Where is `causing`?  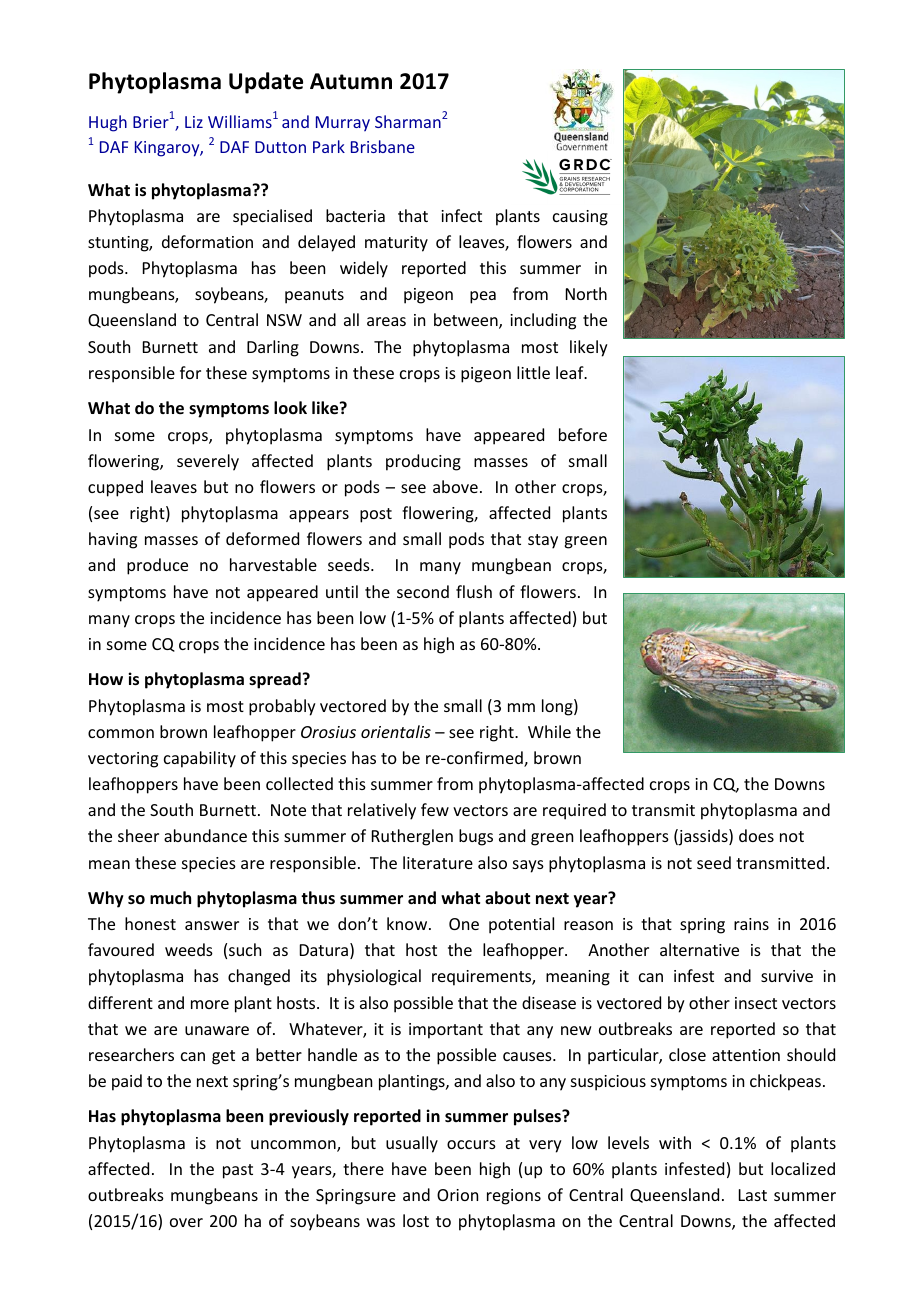 causing is located at coordinates (580, 218).
